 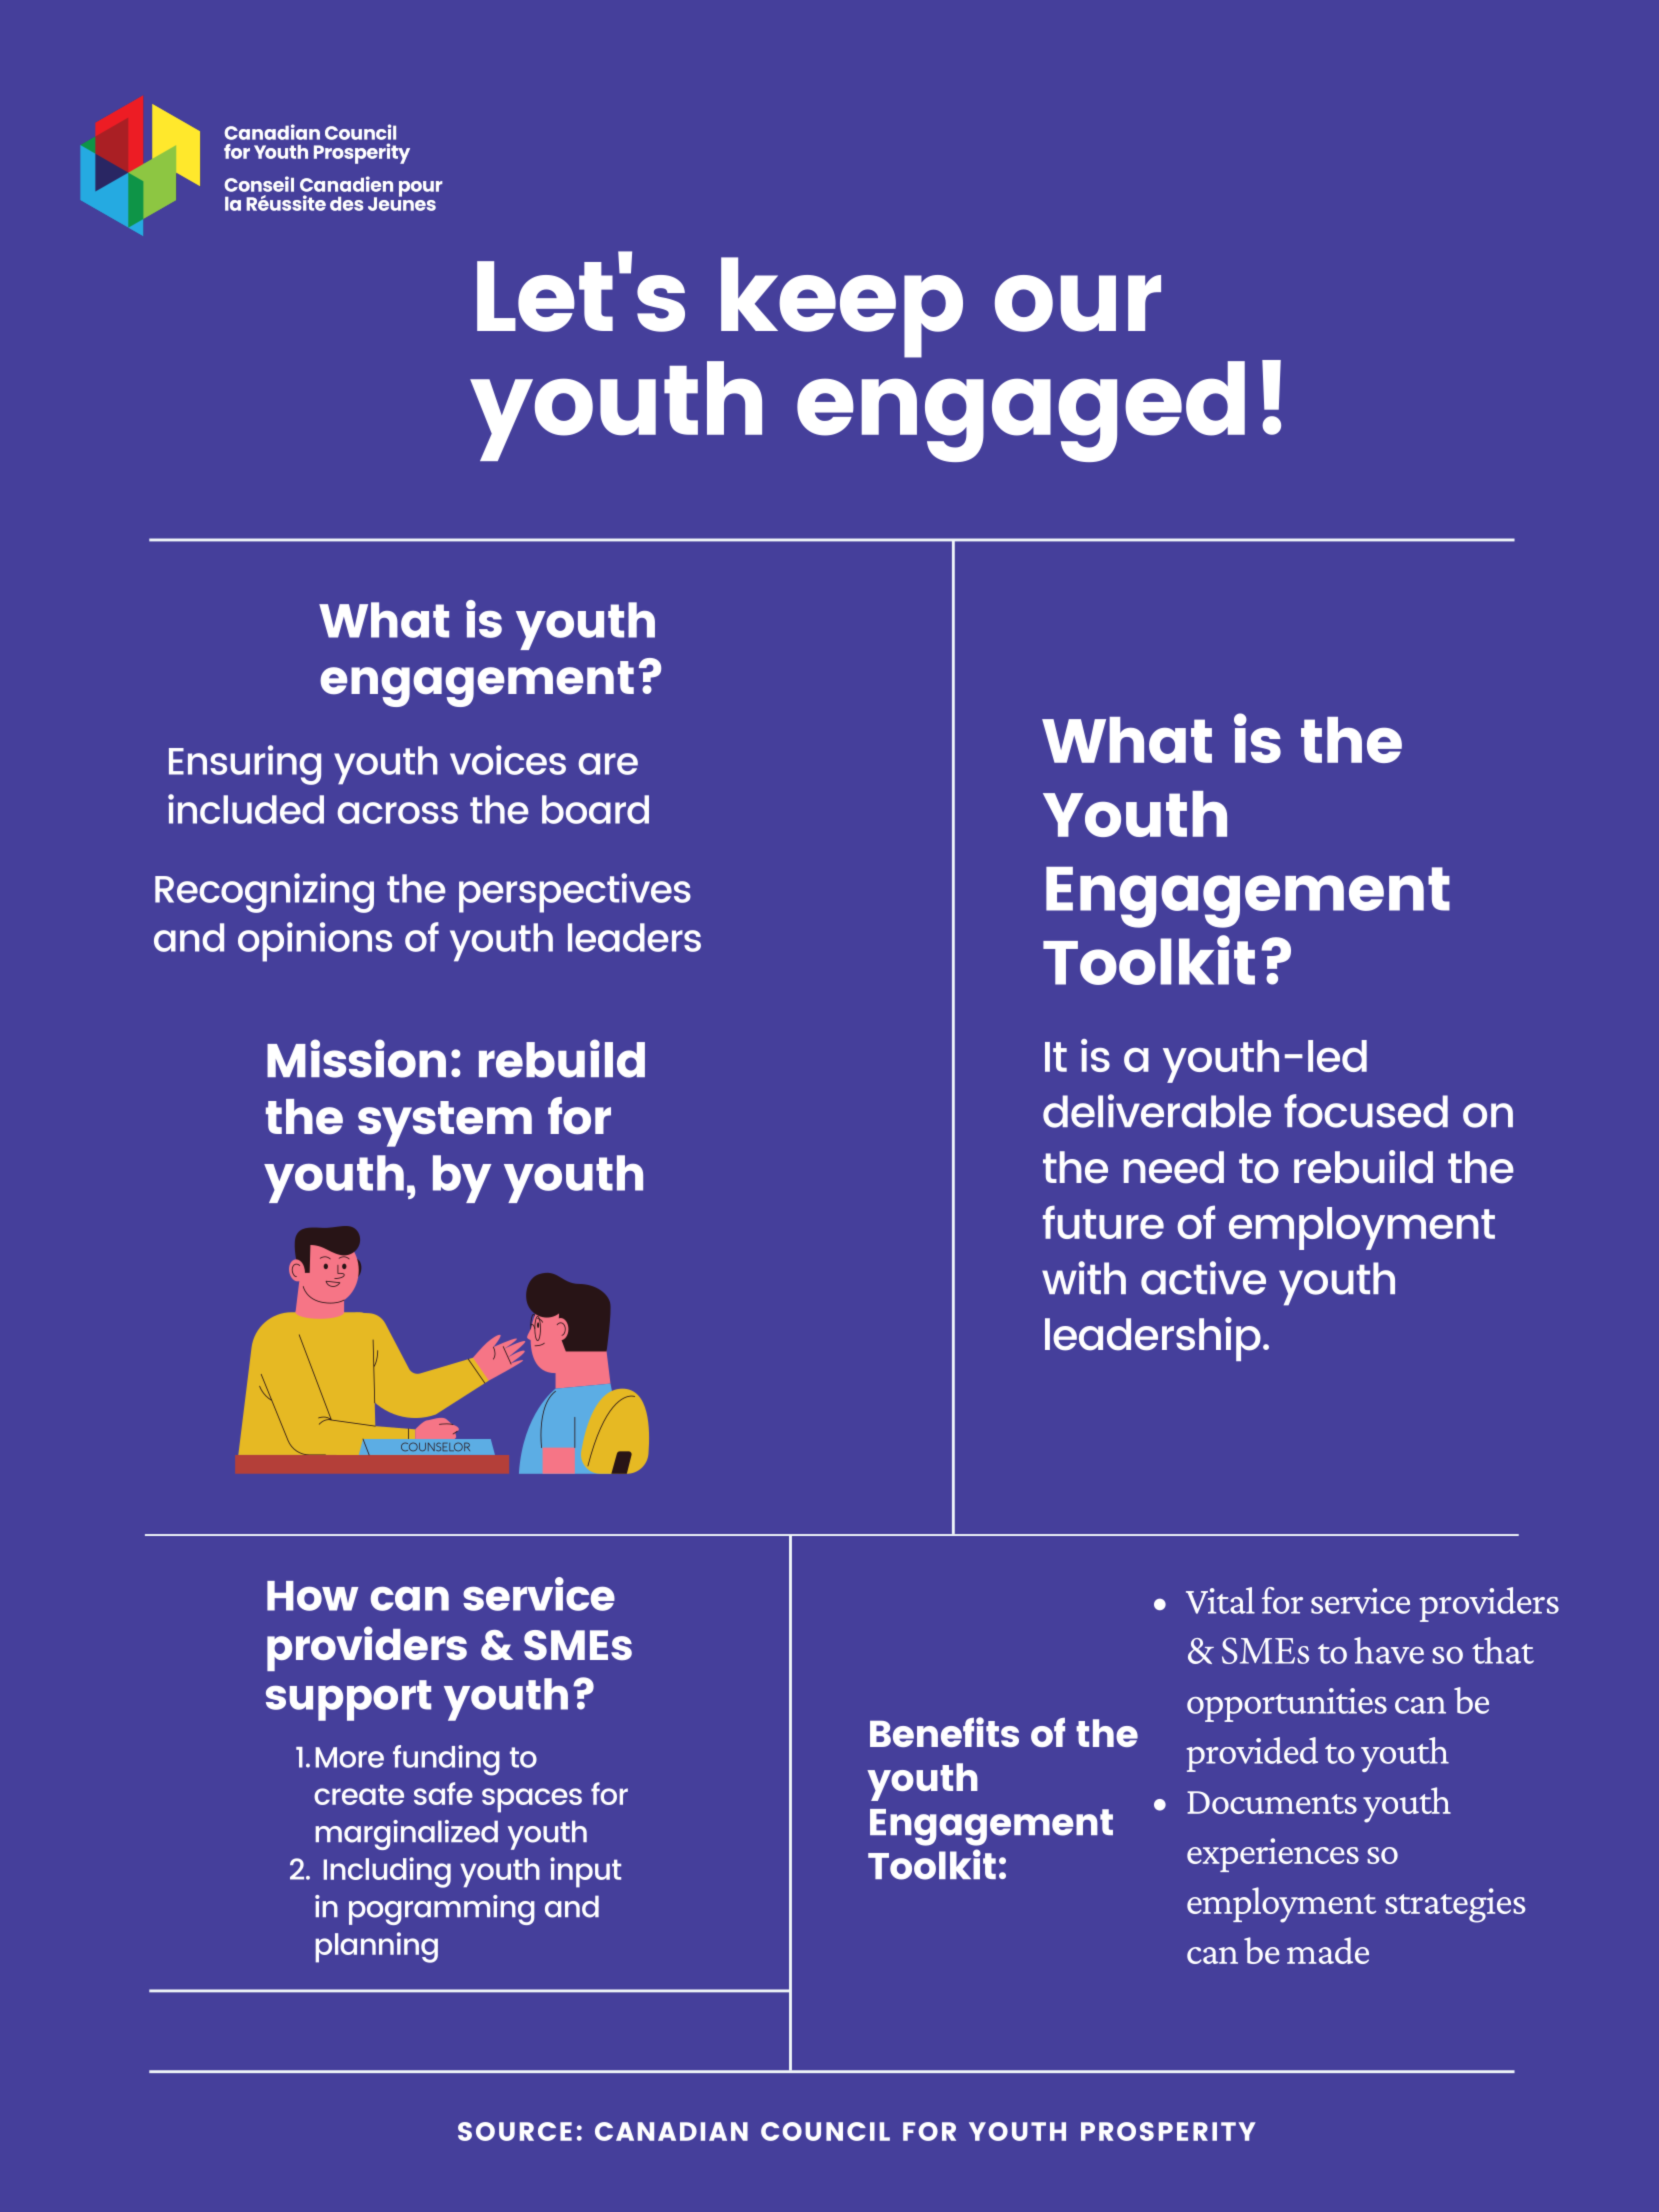 What do you see at coordinates (1021, 411) in the screenshot?
I see `engaged` at bounding box center [1021, 411].
